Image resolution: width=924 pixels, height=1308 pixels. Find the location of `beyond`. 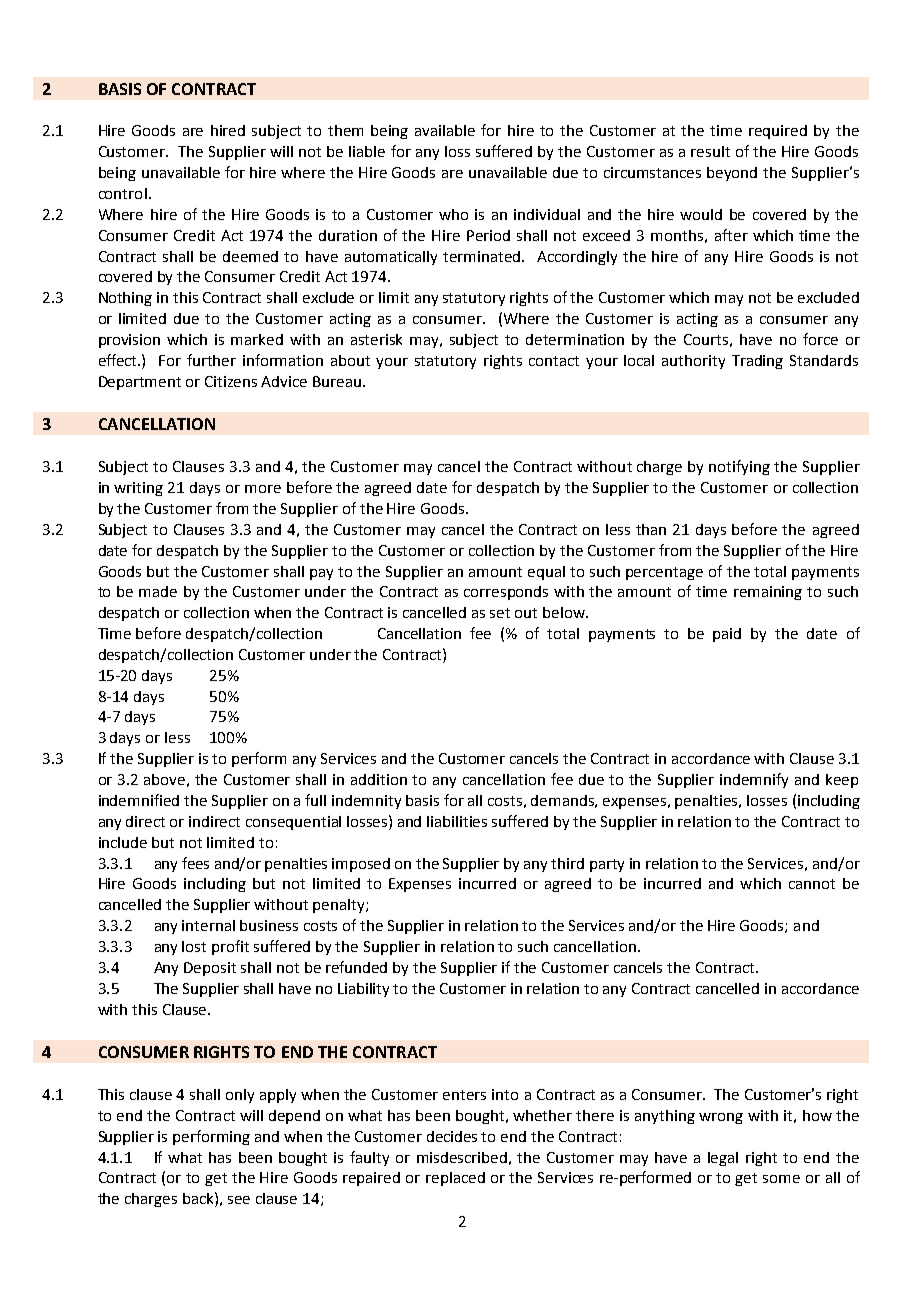

beyond is located at coordinates (732, 174).
